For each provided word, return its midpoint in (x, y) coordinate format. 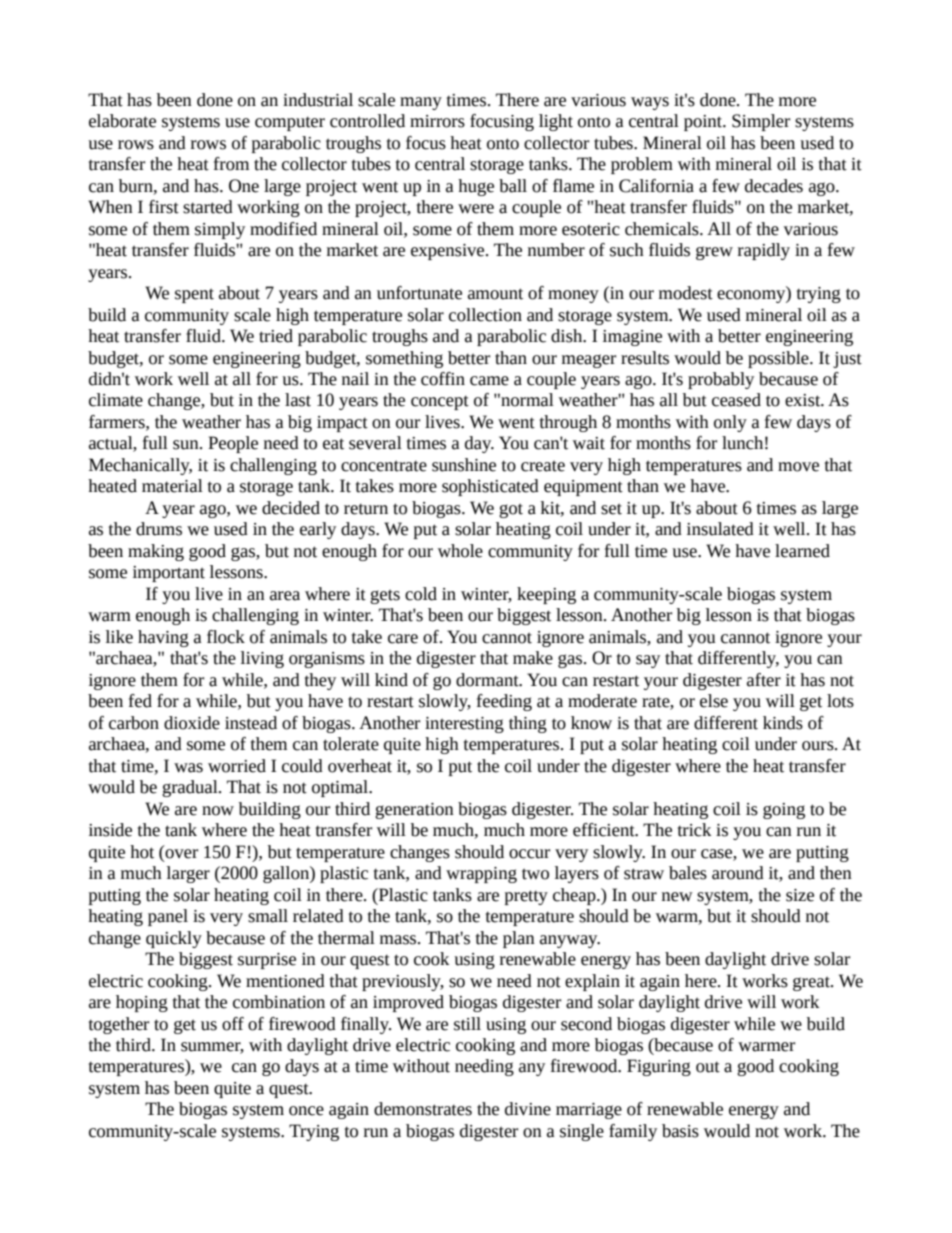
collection (485, 315)
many (421, 103)
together (119, 1025)
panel (168, 917)
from (231, 164)
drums (159, 529)
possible (779, 359)
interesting (464, 725)
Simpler (761, 122)
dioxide (192, 723)
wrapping (481, 875)
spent (194, 295)
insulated (720, 529)
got (511, 510)
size (800, 895)
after (764, 680)
